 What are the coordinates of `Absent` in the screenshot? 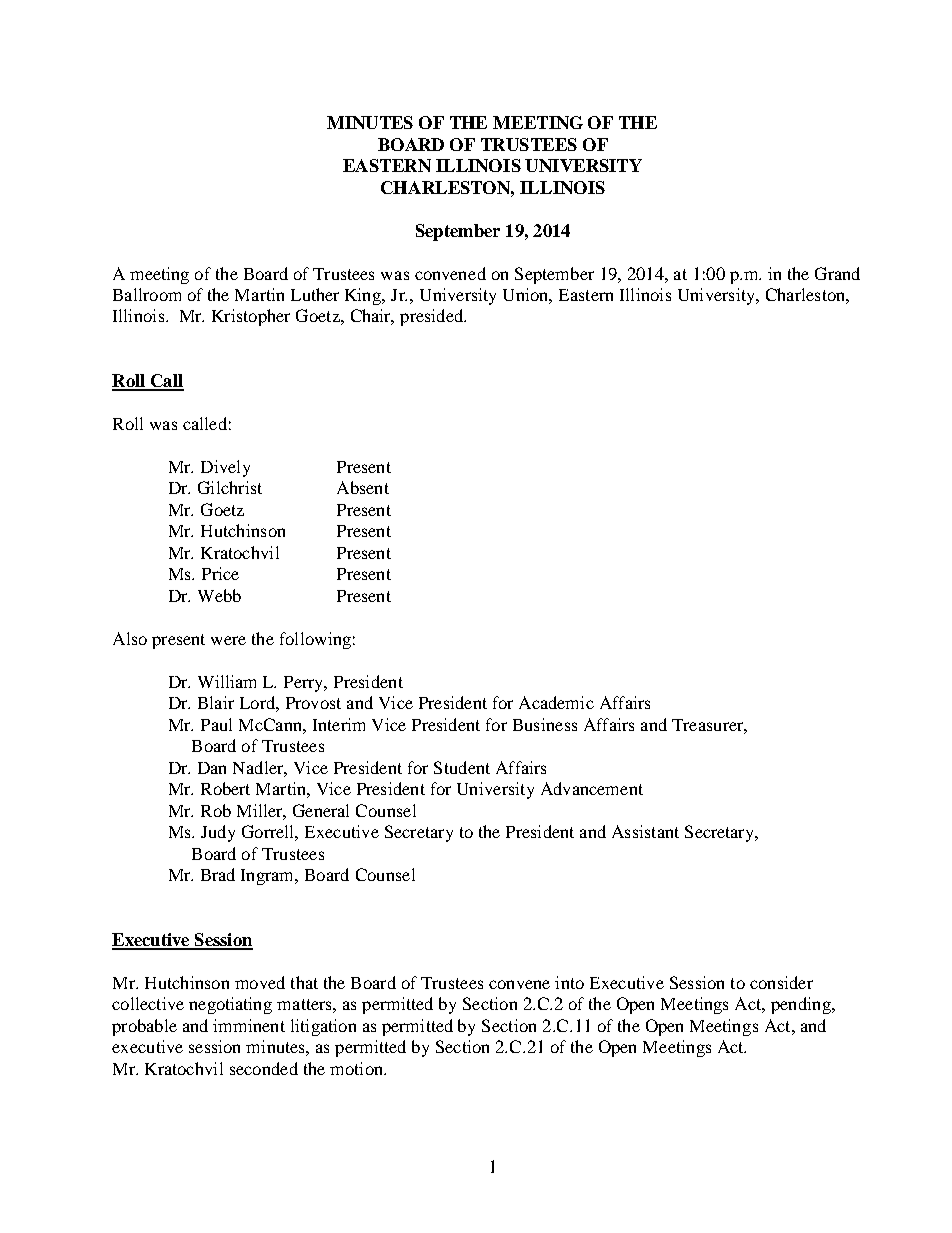 It's located at (363, 487).
